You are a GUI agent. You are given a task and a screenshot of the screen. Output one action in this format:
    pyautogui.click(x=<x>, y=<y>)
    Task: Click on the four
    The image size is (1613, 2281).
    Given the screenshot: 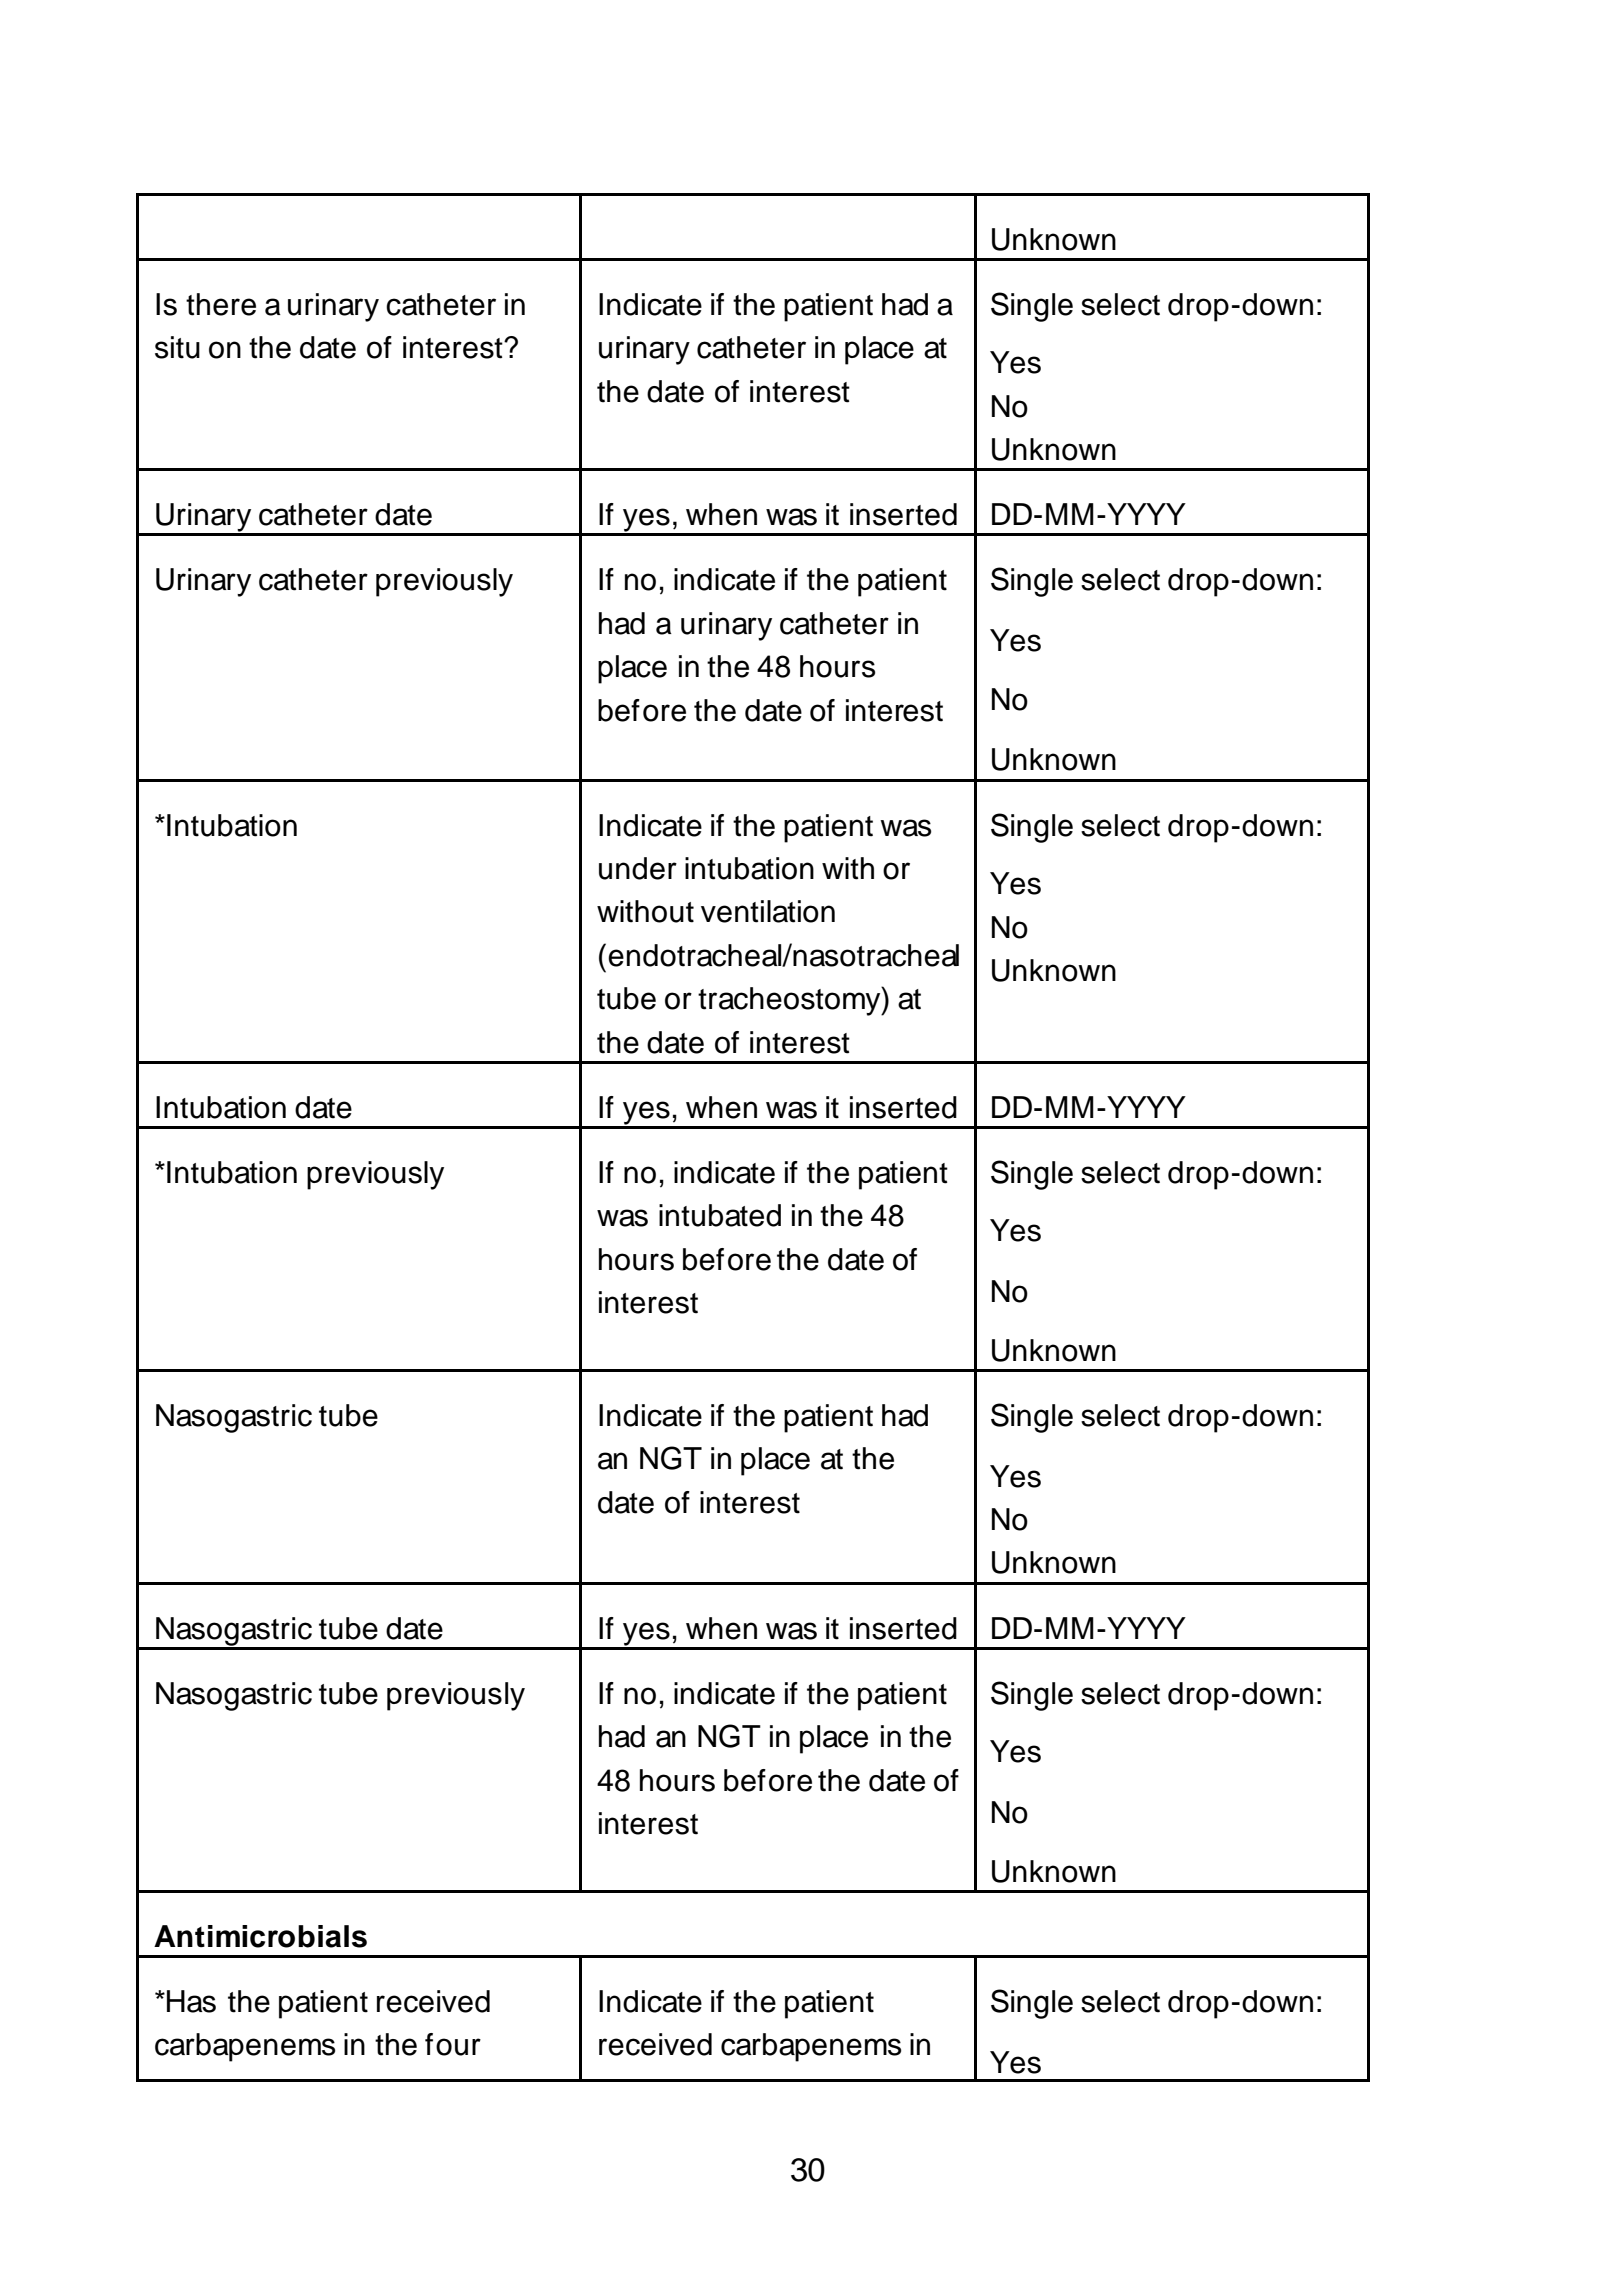 What is the action you would take?
    pyautogui.click(x=453, y=2044)
